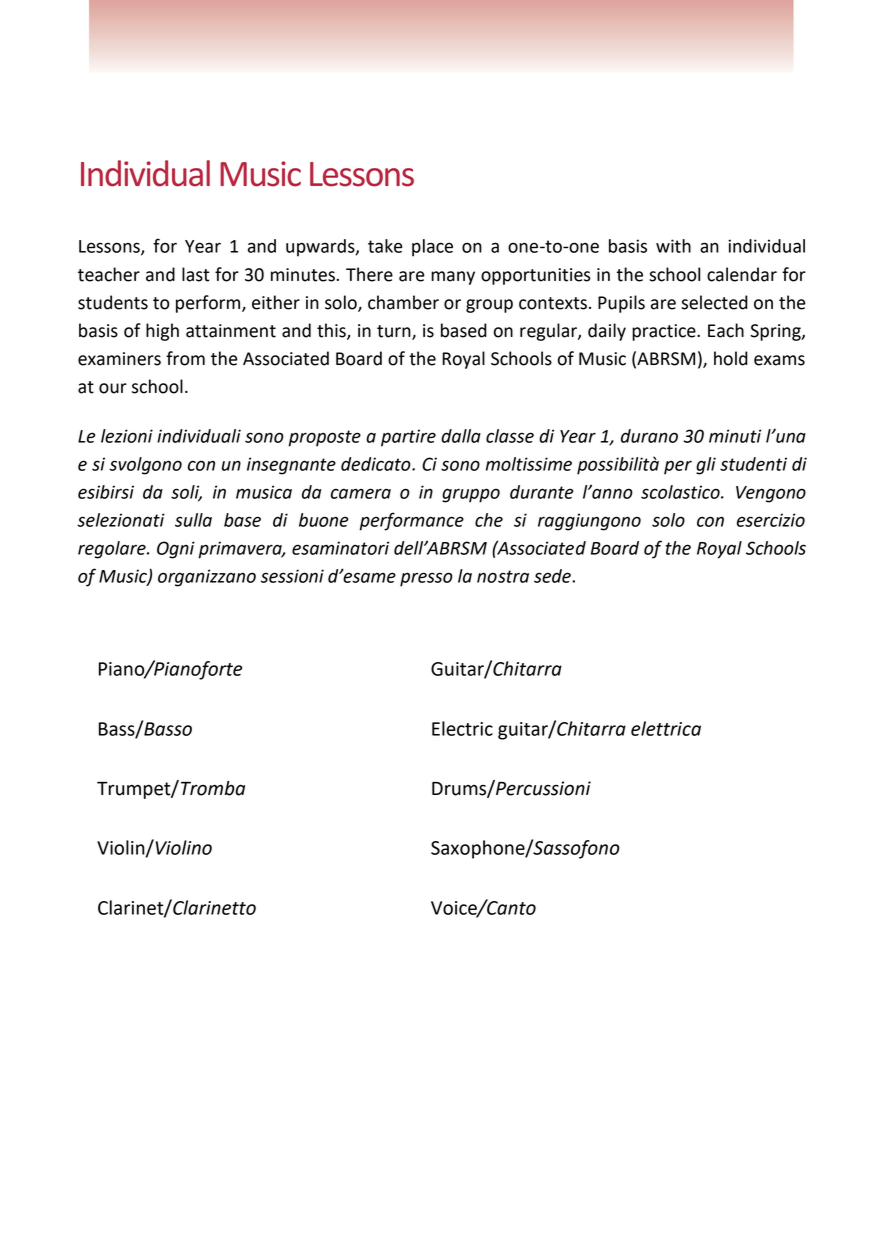 This document has width=884, height=1255. What do you see at coordinates (673, 246) in the document?
I see `with` at bounding box center [673, 246].
